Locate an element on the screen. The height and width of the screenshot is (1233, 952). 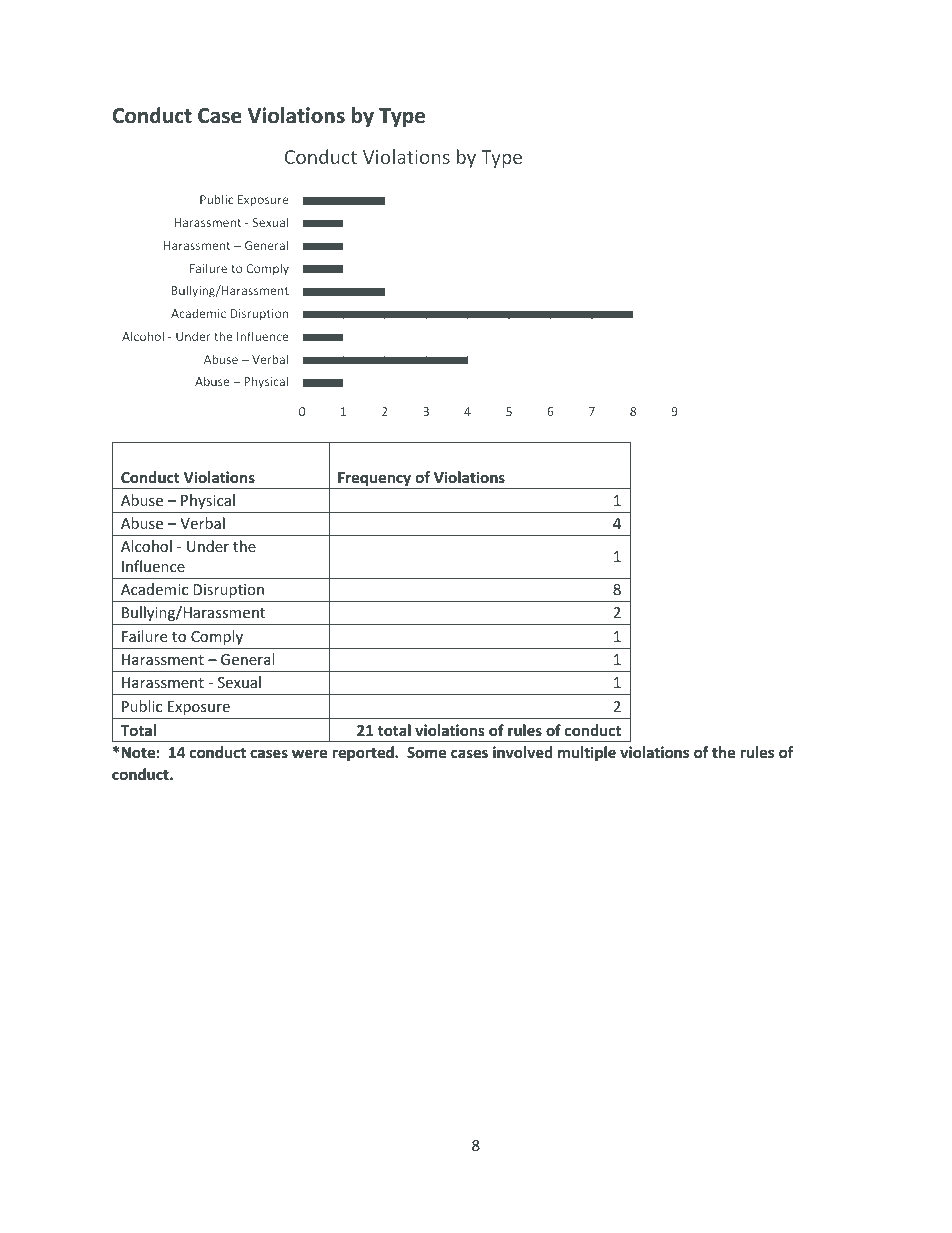
were is located at coordinates (310, 753).
